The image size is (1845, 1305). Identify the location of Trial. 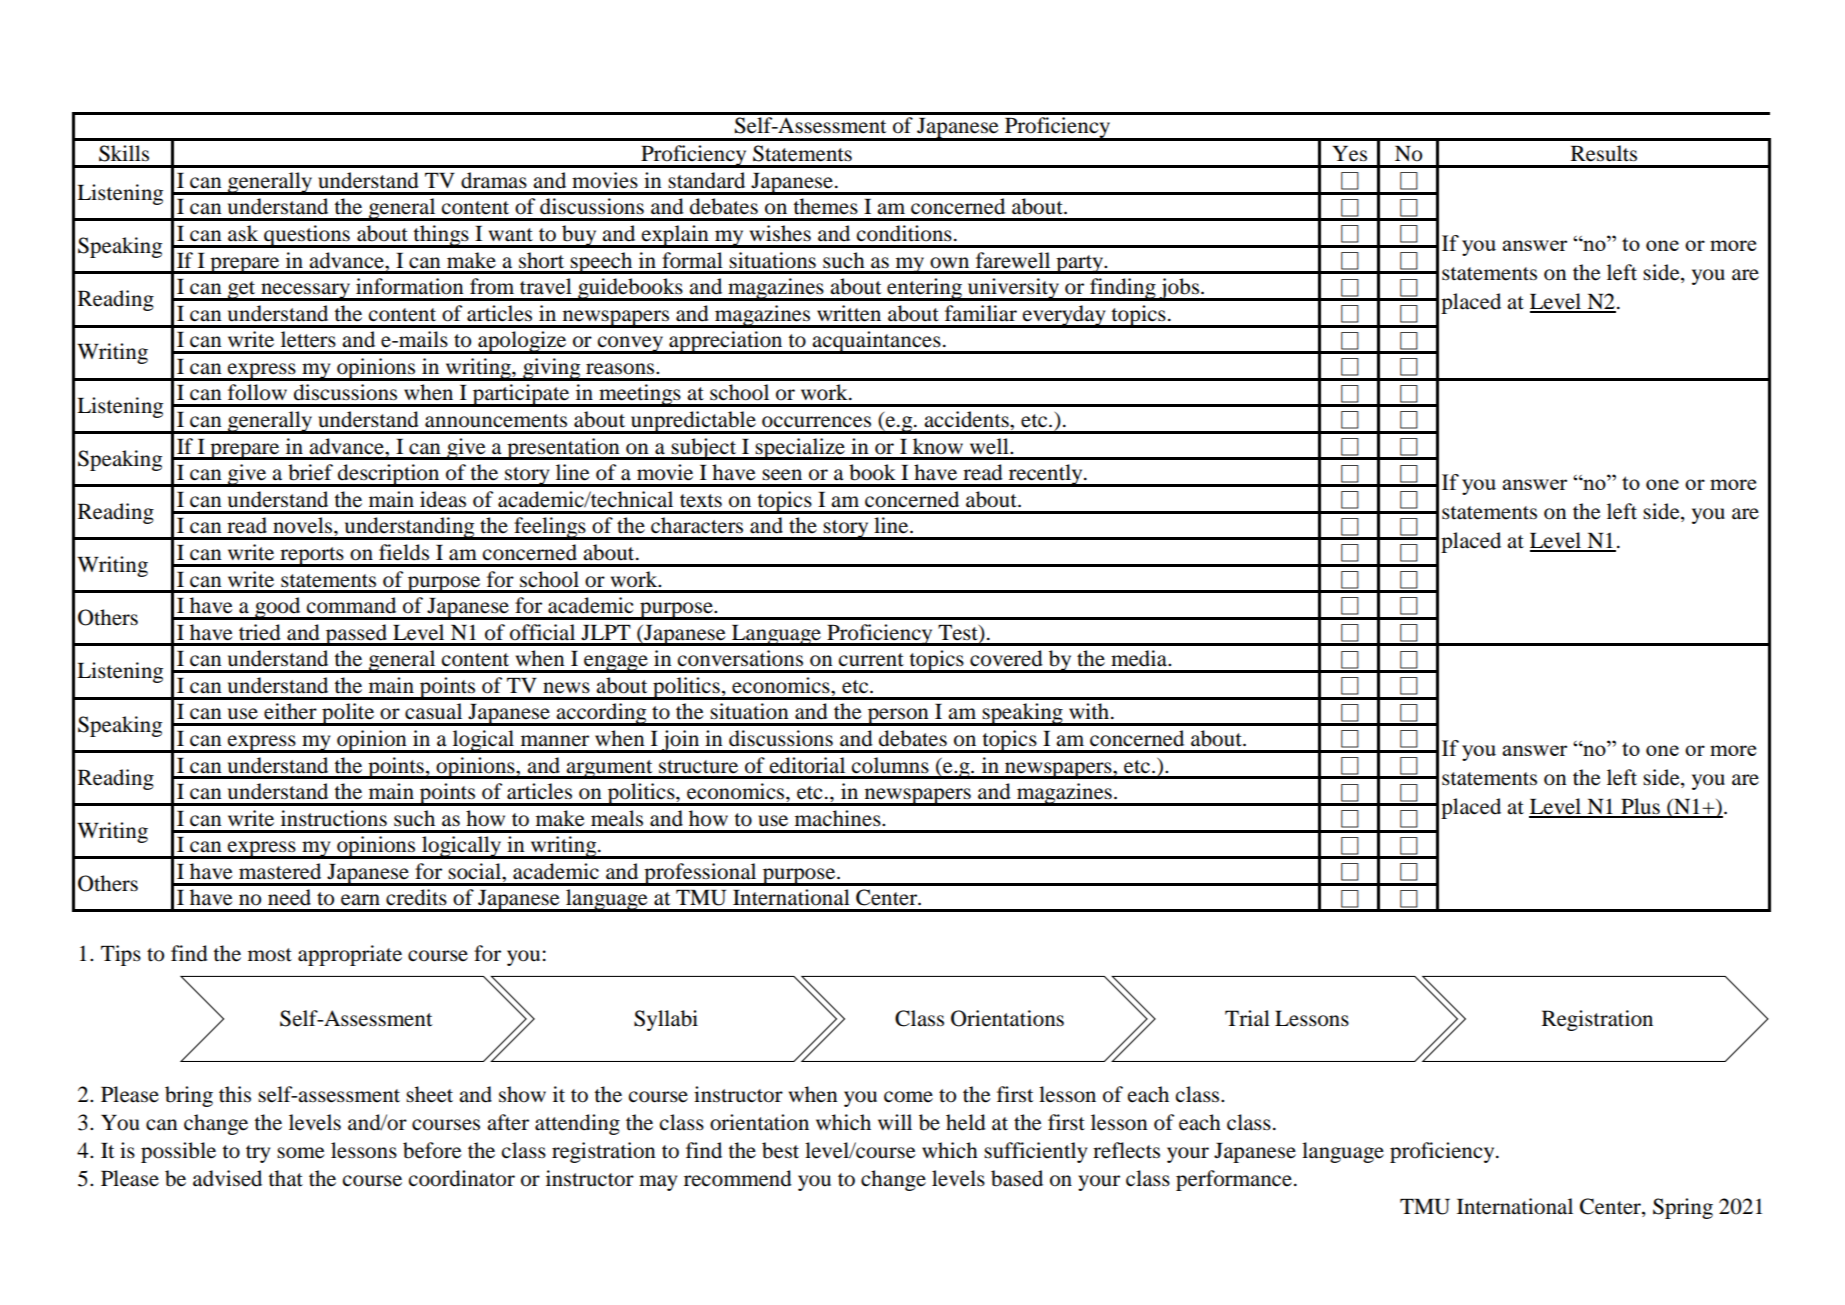
(1247, 1018).
